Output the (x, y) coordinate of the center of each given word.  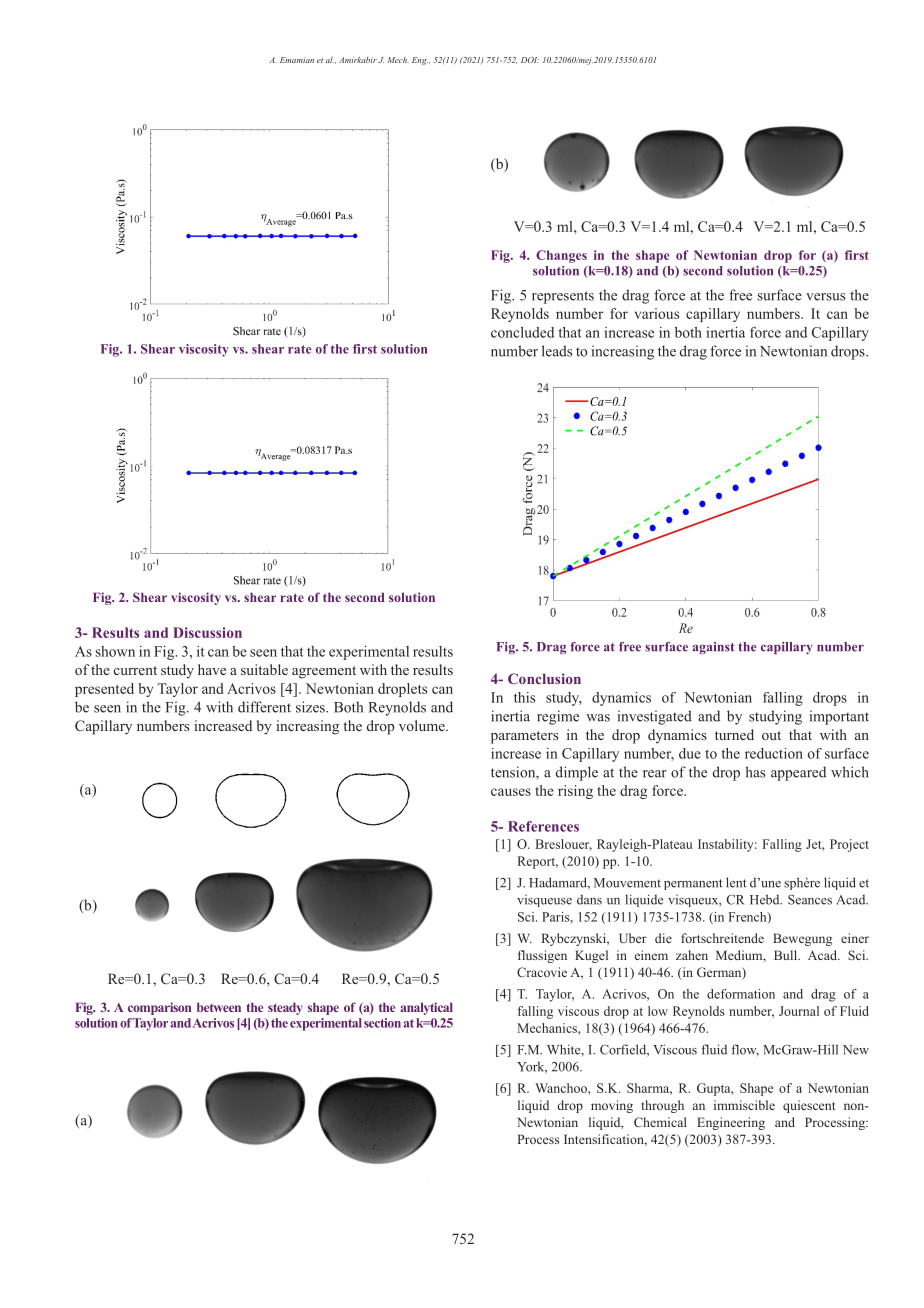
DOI (530, 60)
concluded (522, 332)
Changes (561, 256)
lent (736, 882)
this (524, 697)
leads (557, 351)
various (657, 313)
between (219, 1007)
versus (825, 297)
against (714, 648)
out (771, 735)
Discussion (207, 632)
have (212, 669)
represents (563, 297)
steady (285, 1008)
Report (538, 862)
